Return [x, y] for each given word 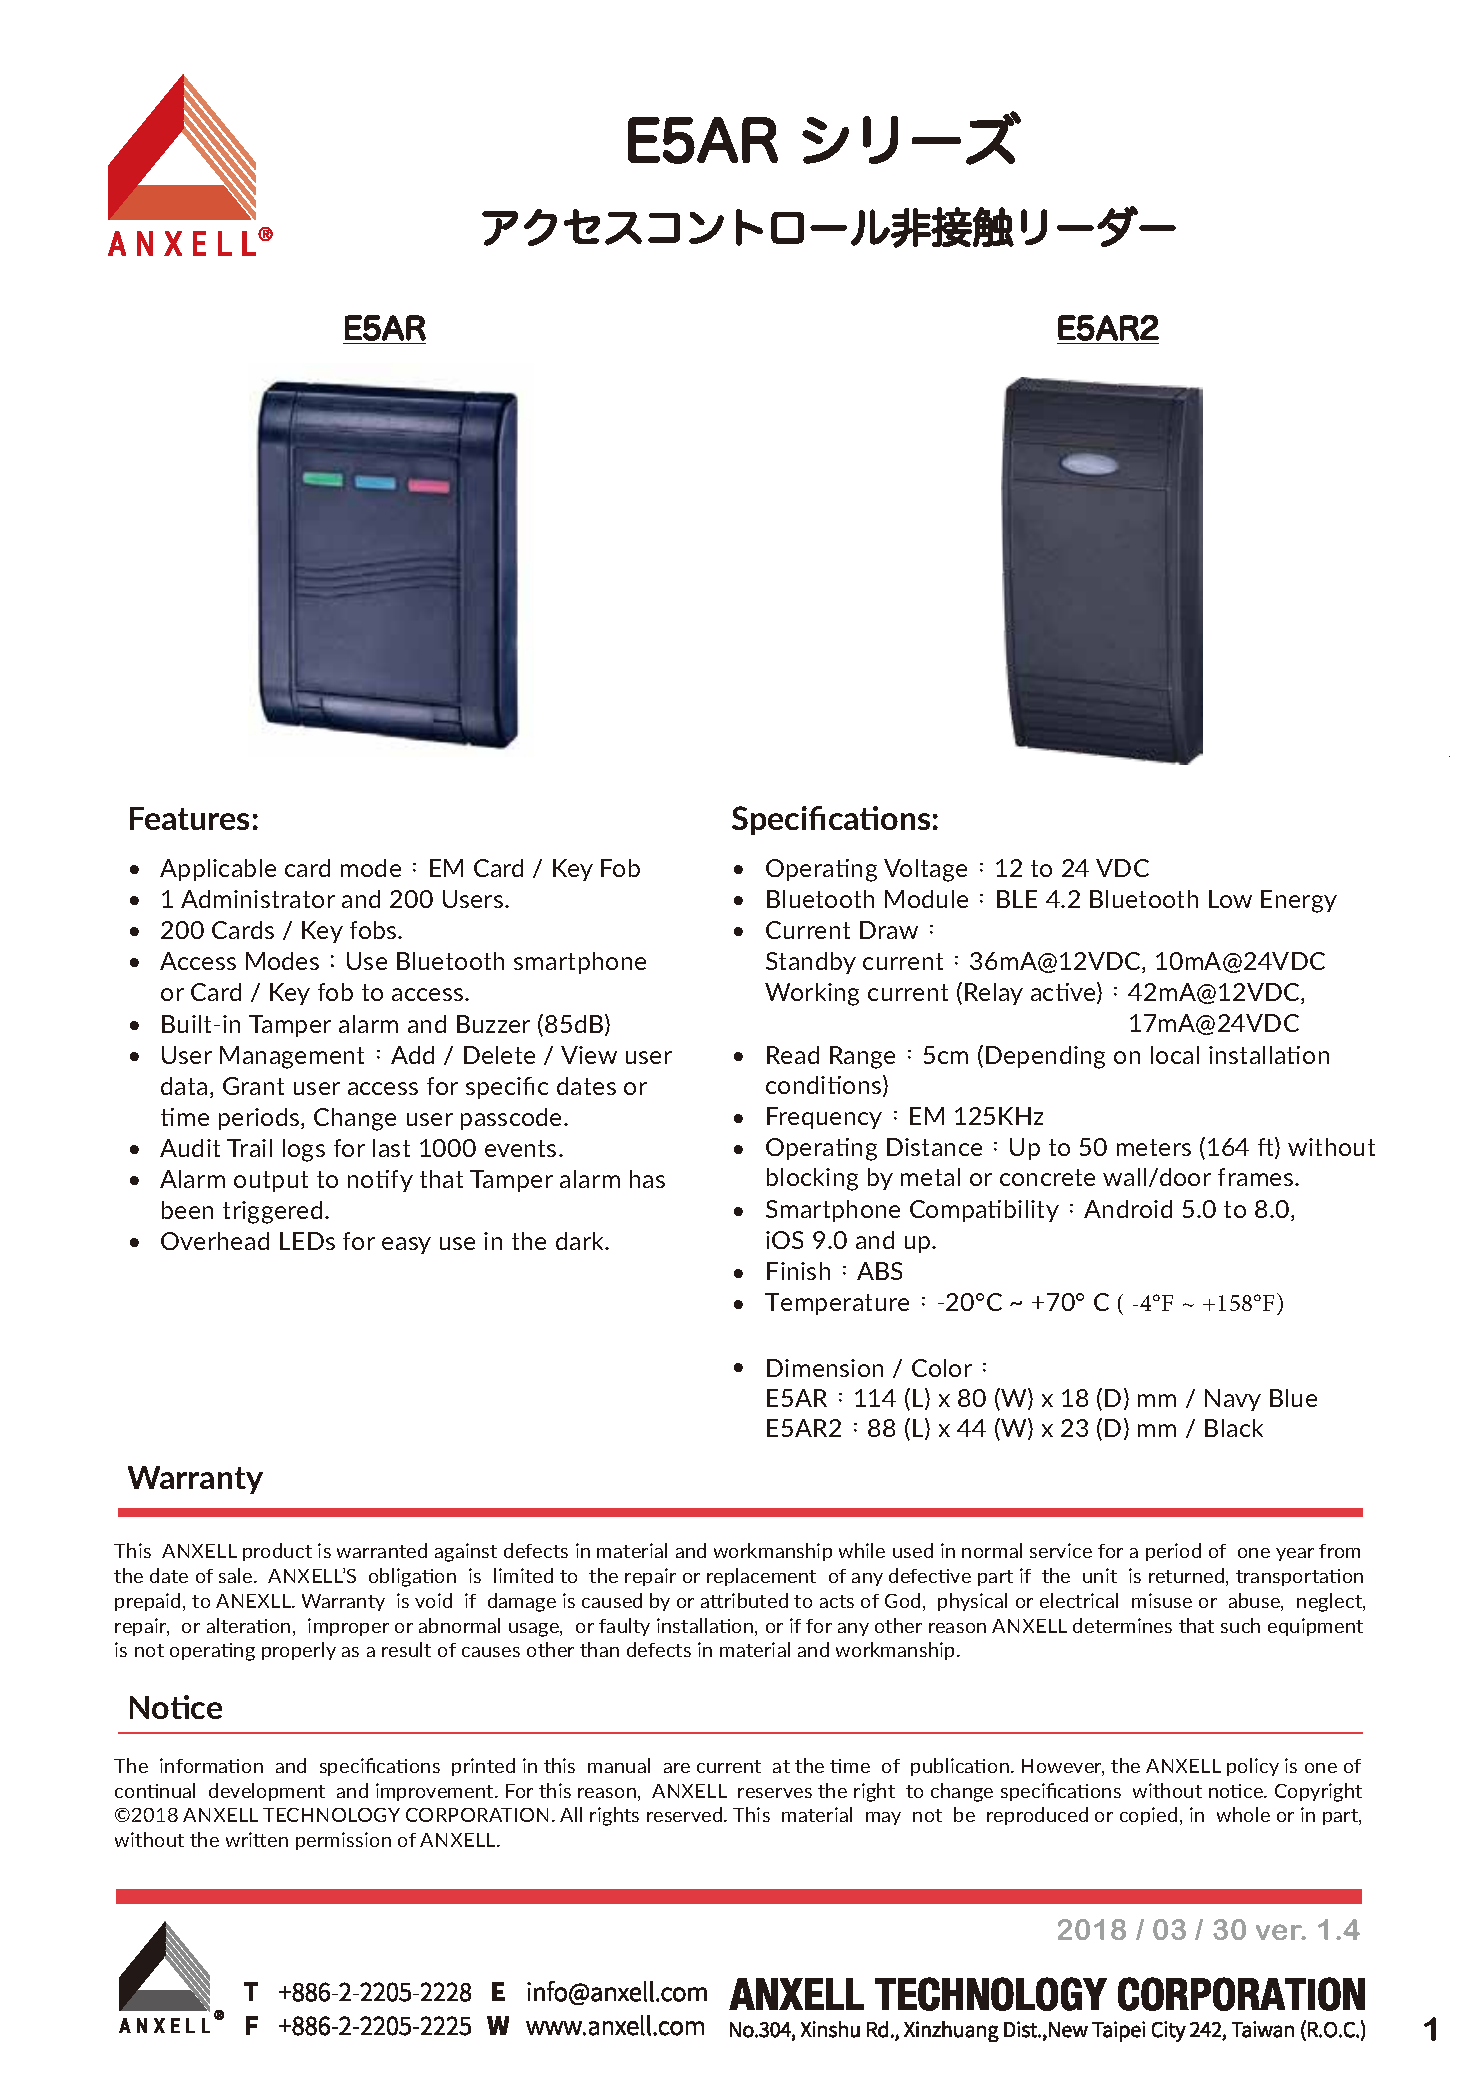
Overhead [215, 1241]
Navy [1233, 1400]
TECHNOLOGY [331, 1815]
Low [1230, 899]
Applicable [218, 870]
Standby [811, 963]
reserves [775, 1793]
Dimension [825, 1368]
